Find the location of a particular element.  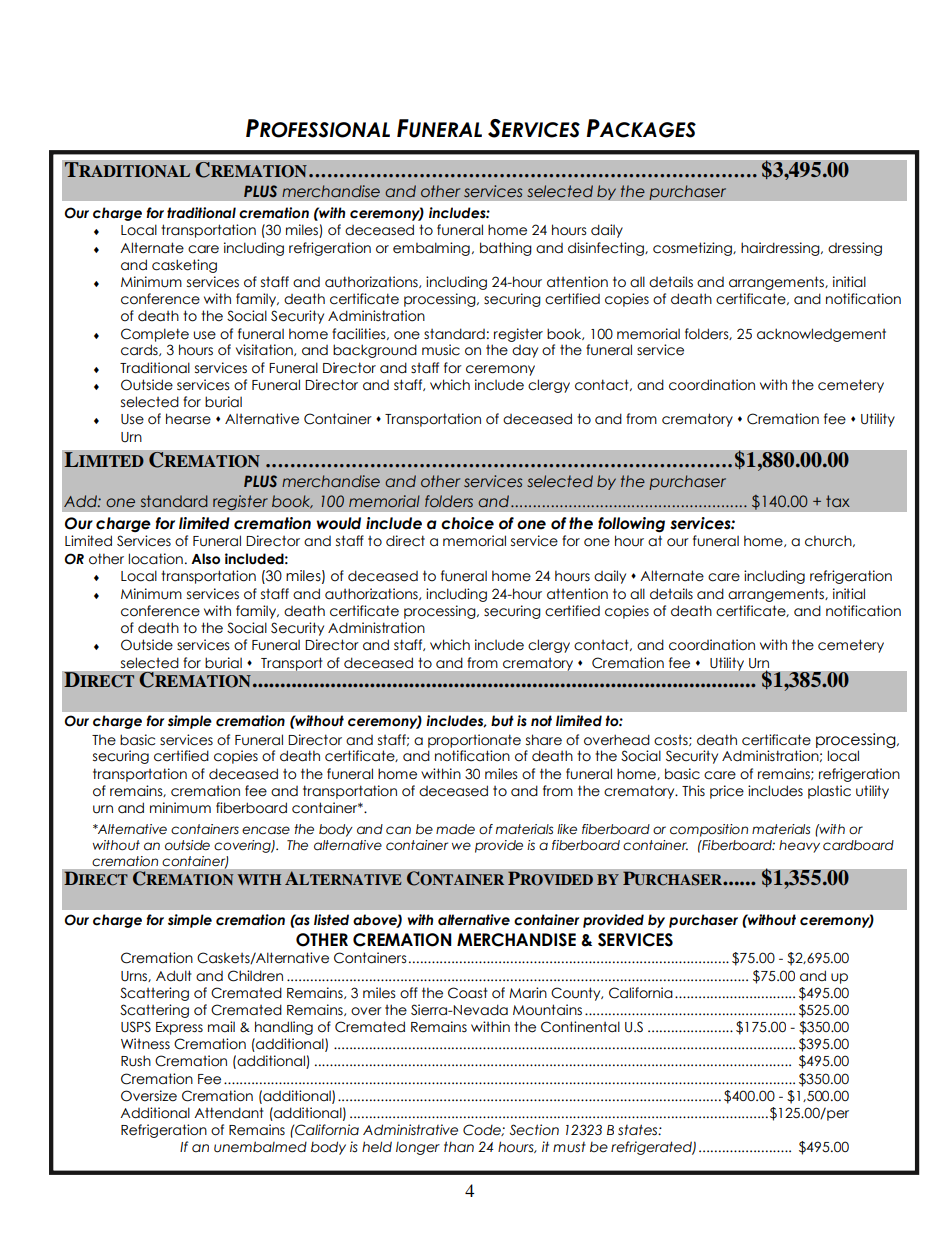

Complete is located at coordinates (155, 335).
